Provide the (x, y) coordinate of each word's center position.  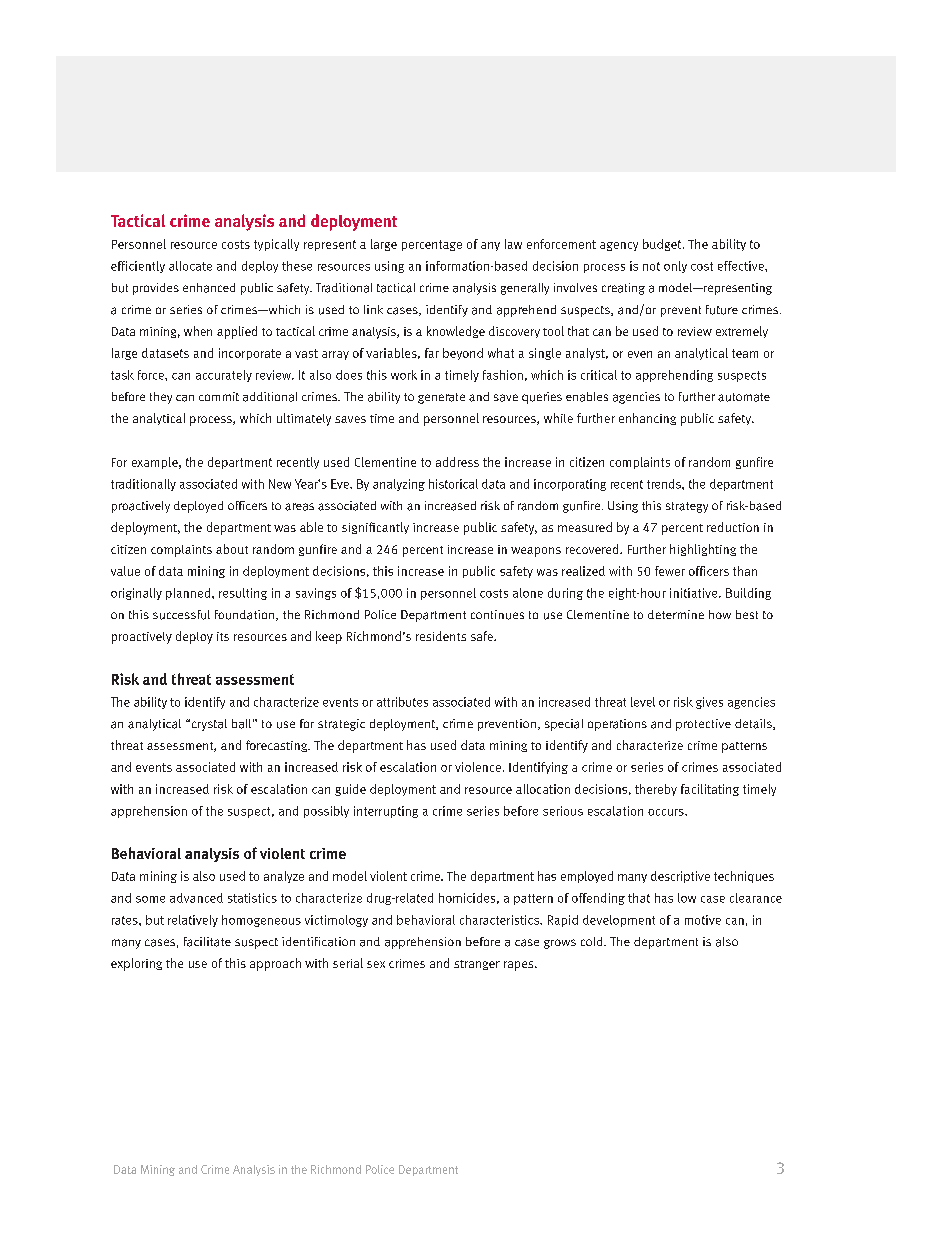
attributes (402, 702)
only (675, 267)
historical (453, 484)
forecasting (278, 746)
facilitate (207, 942)
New (280, 484)
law (513, 244)
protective (703, 725)
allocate (190, 266)
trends (665, 484)
